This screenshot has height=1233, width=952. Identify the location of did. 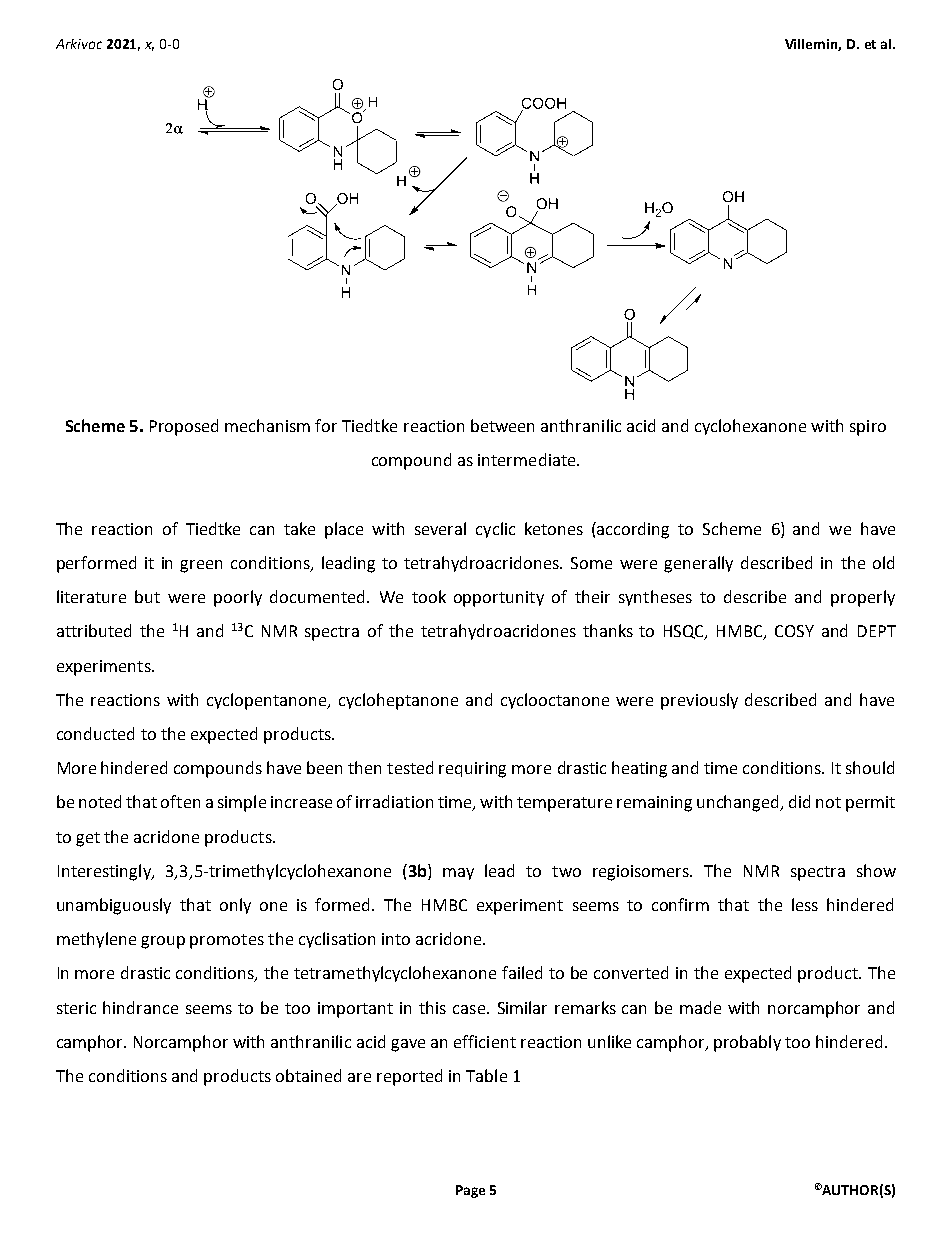
(799, 801).
